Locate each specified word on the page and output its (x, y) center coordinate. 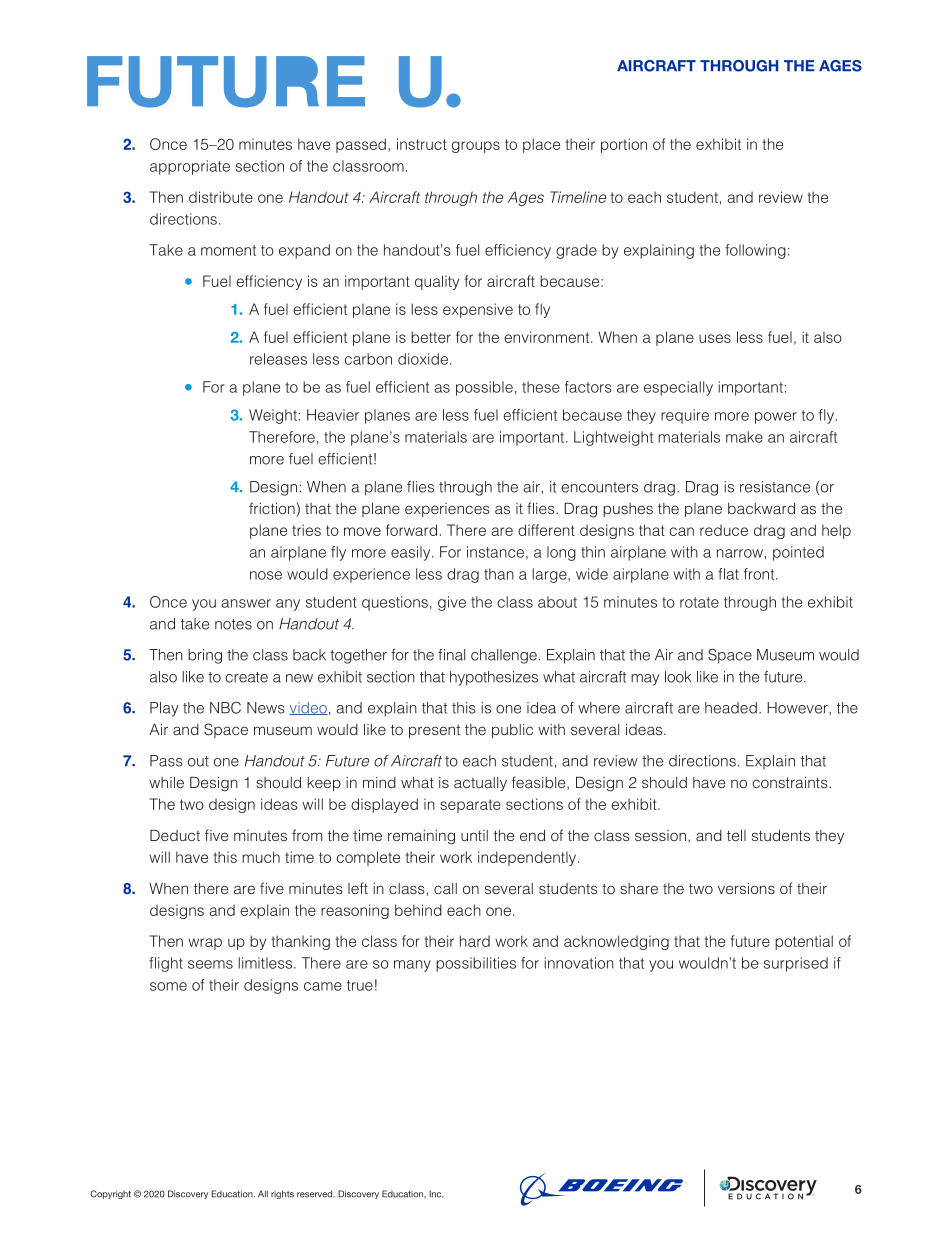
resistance (775, 487)
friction (273, 509)
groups (476, 147)
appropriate (190, 167)
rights (282, 1194)
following (755, 251)
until (474, 835)
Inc (436, 1194)
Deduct (175, 835)
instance (495, 552)
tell (736, 835)
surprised (796, 964)
